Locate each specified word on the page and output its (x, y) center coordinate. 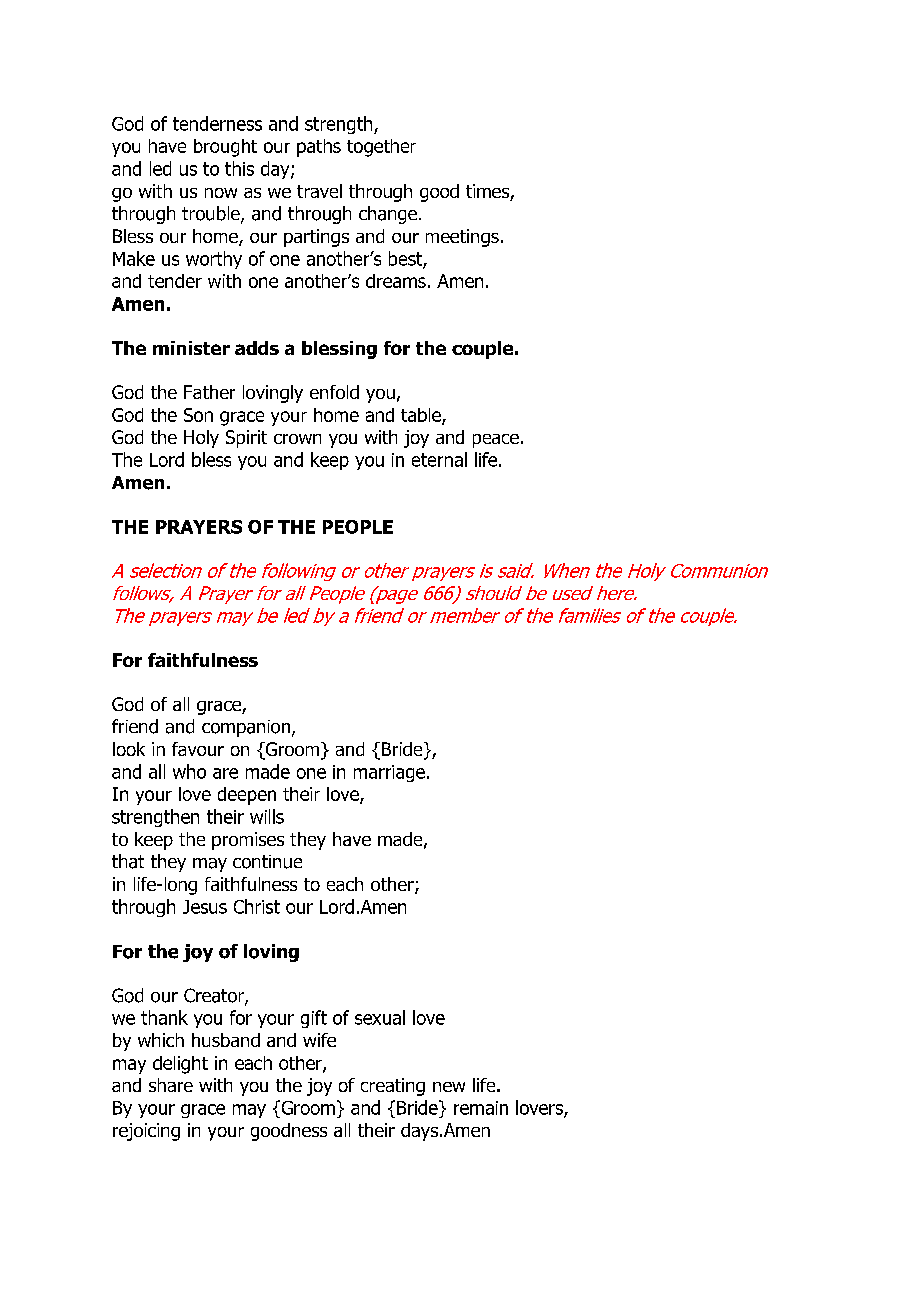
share (171, 1085)
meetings (462, 238)
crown (297, 439)
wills (267, 816)
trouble (212, 214)
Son (198, 415)
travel (319, 191)
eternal (439, 459)
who (189, 771)
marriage (389, 773)
